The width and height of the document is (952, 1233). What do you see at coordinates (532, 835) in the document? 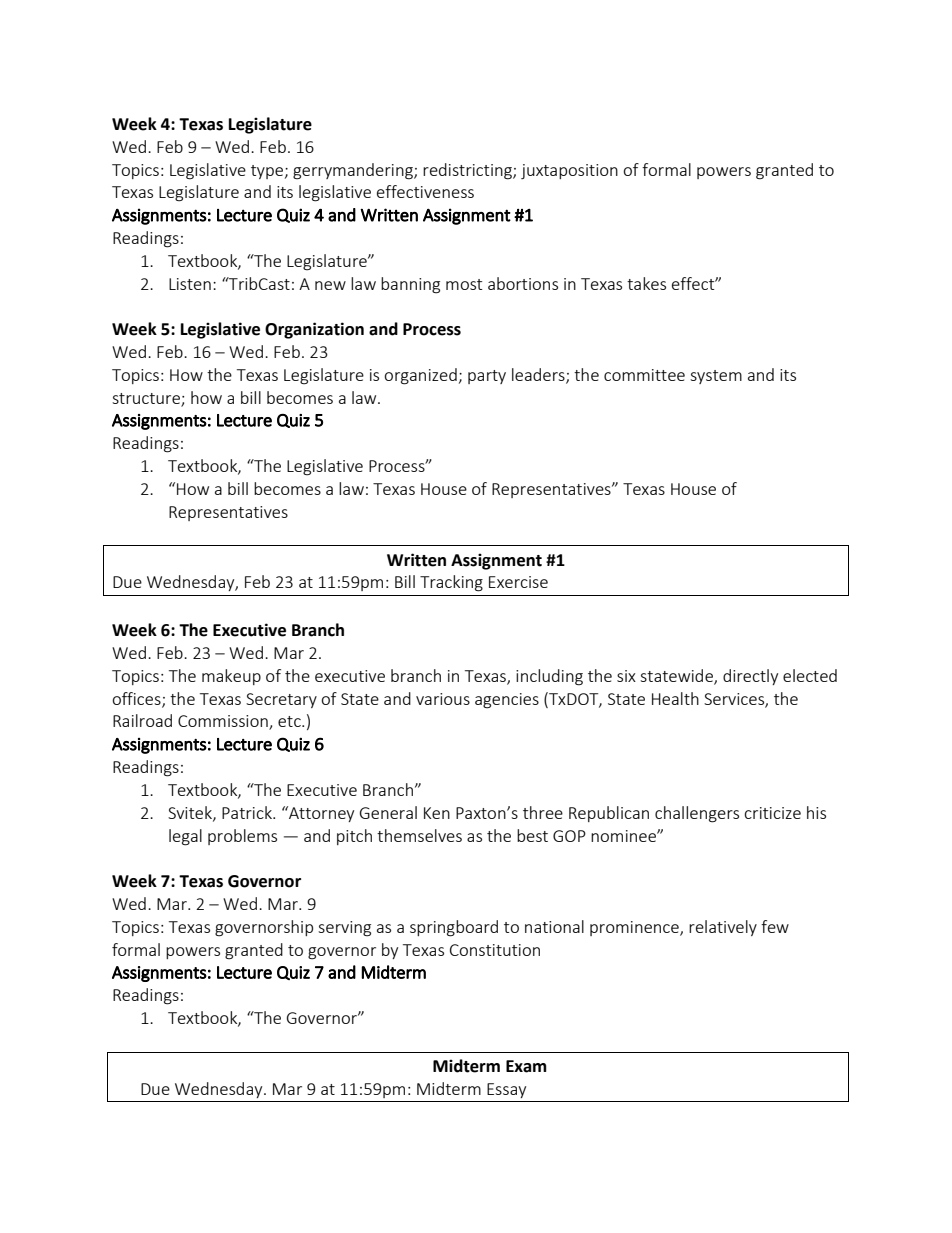
I see `best` at bounding box center [532, 835].
